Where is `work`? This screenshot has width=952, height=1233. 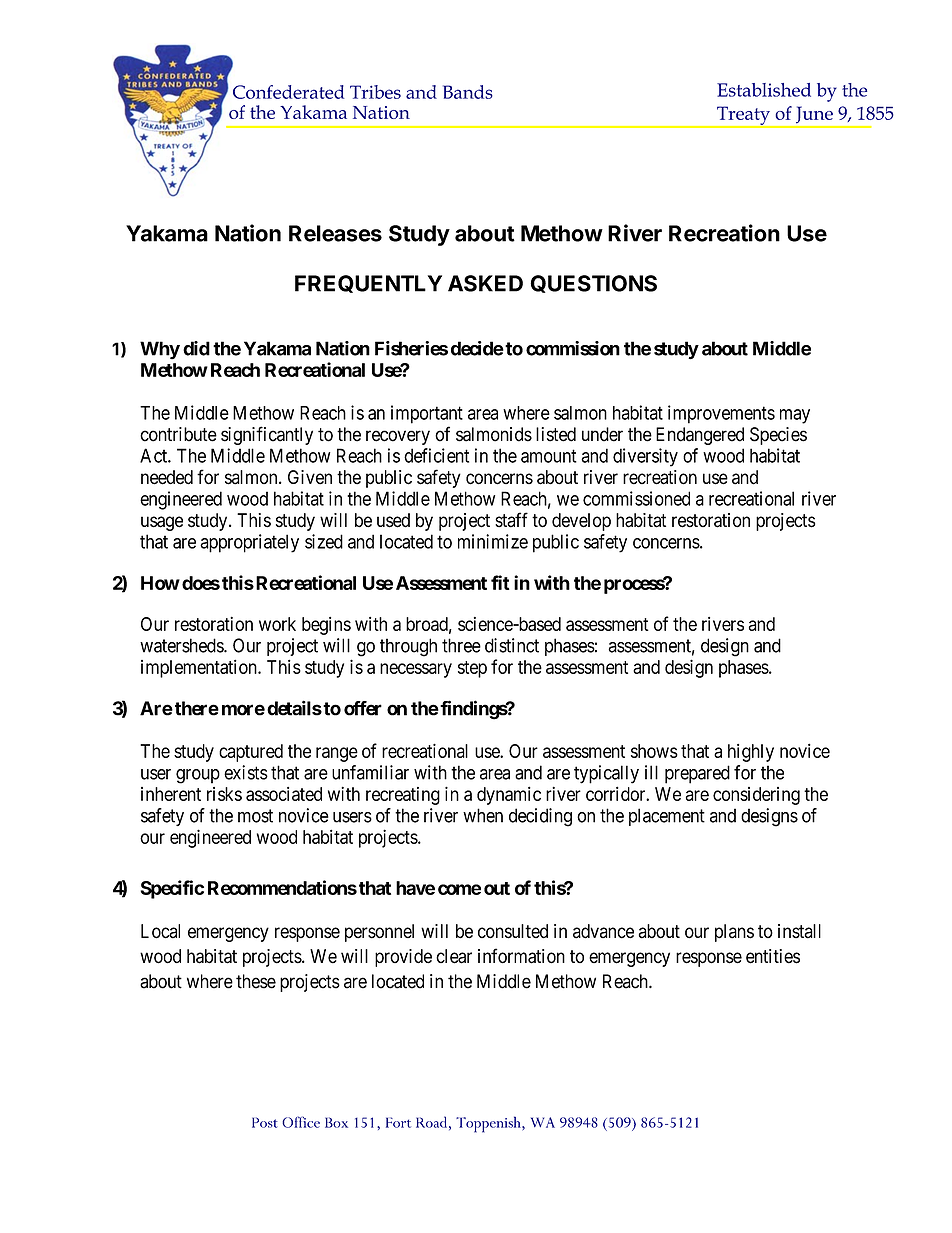 work is located at coordinates (277, 624).
